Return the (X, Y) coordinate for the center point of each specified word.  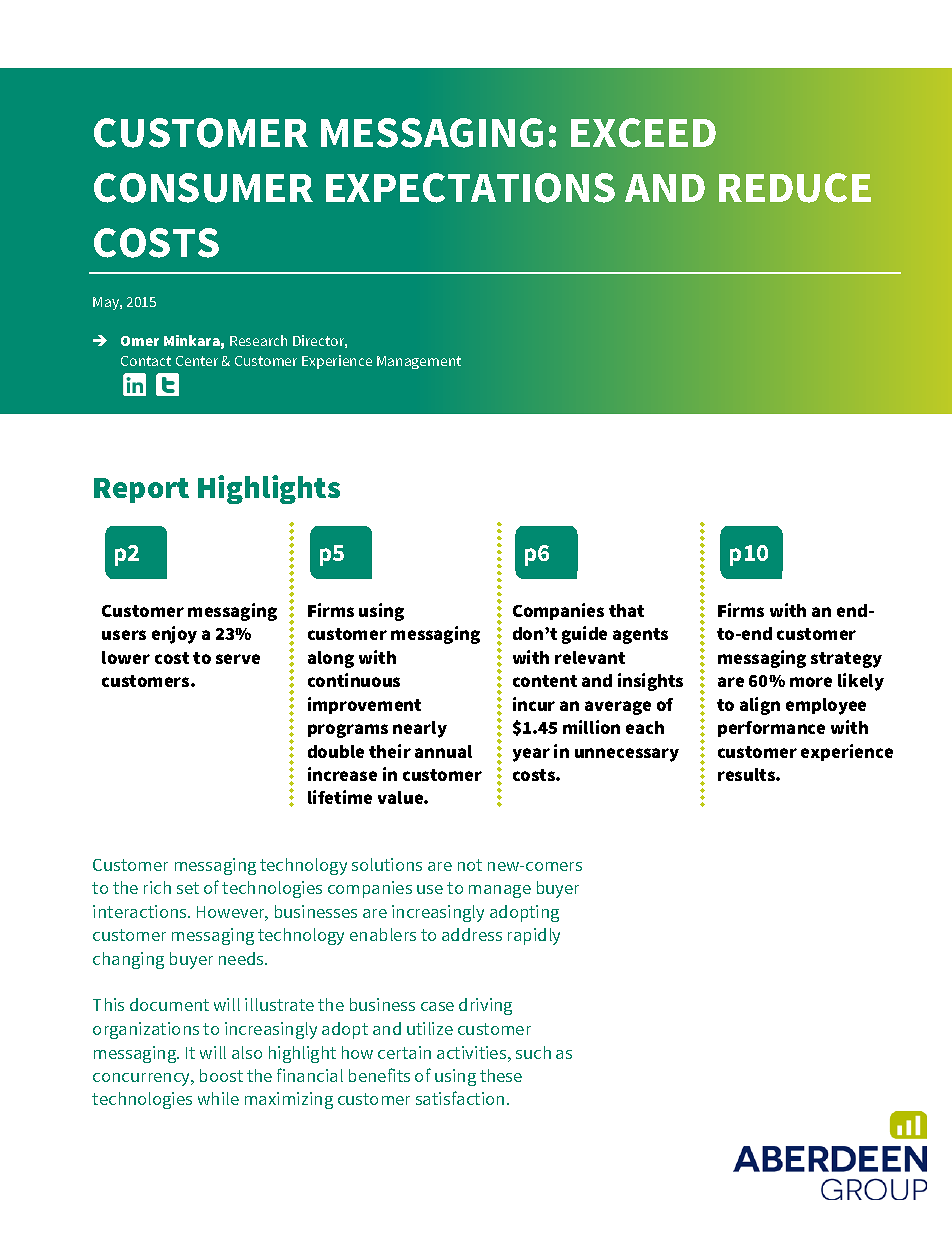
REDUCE (795, 188)
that (626, 610)
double (336, 751)
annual (443, 751)
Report (141, 490)
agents (640, 636)
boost (221, 1075)
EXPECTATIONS (470, 188)
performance (771, 729)
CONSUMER (203, 188)
